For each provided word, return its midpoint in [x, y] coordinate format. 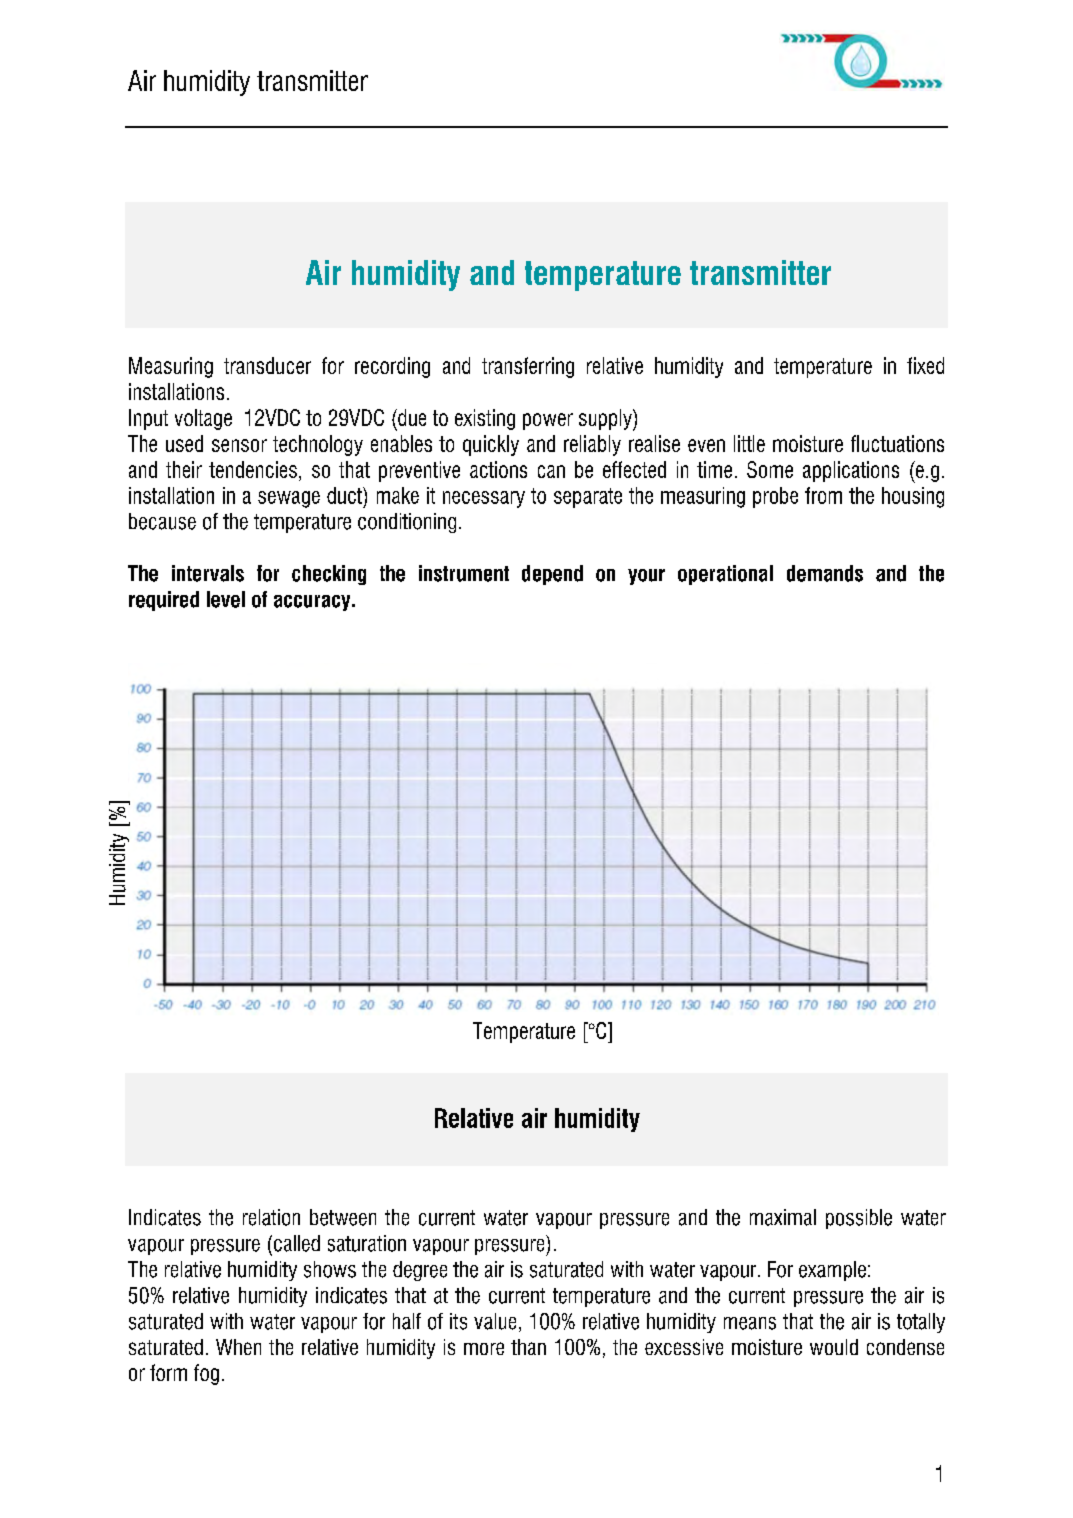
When [238, 1347]
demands [825, 573]
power [548, 421]
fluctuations [897, 443]
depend [552, 575]
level [226, 599]
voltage [203, 419]
